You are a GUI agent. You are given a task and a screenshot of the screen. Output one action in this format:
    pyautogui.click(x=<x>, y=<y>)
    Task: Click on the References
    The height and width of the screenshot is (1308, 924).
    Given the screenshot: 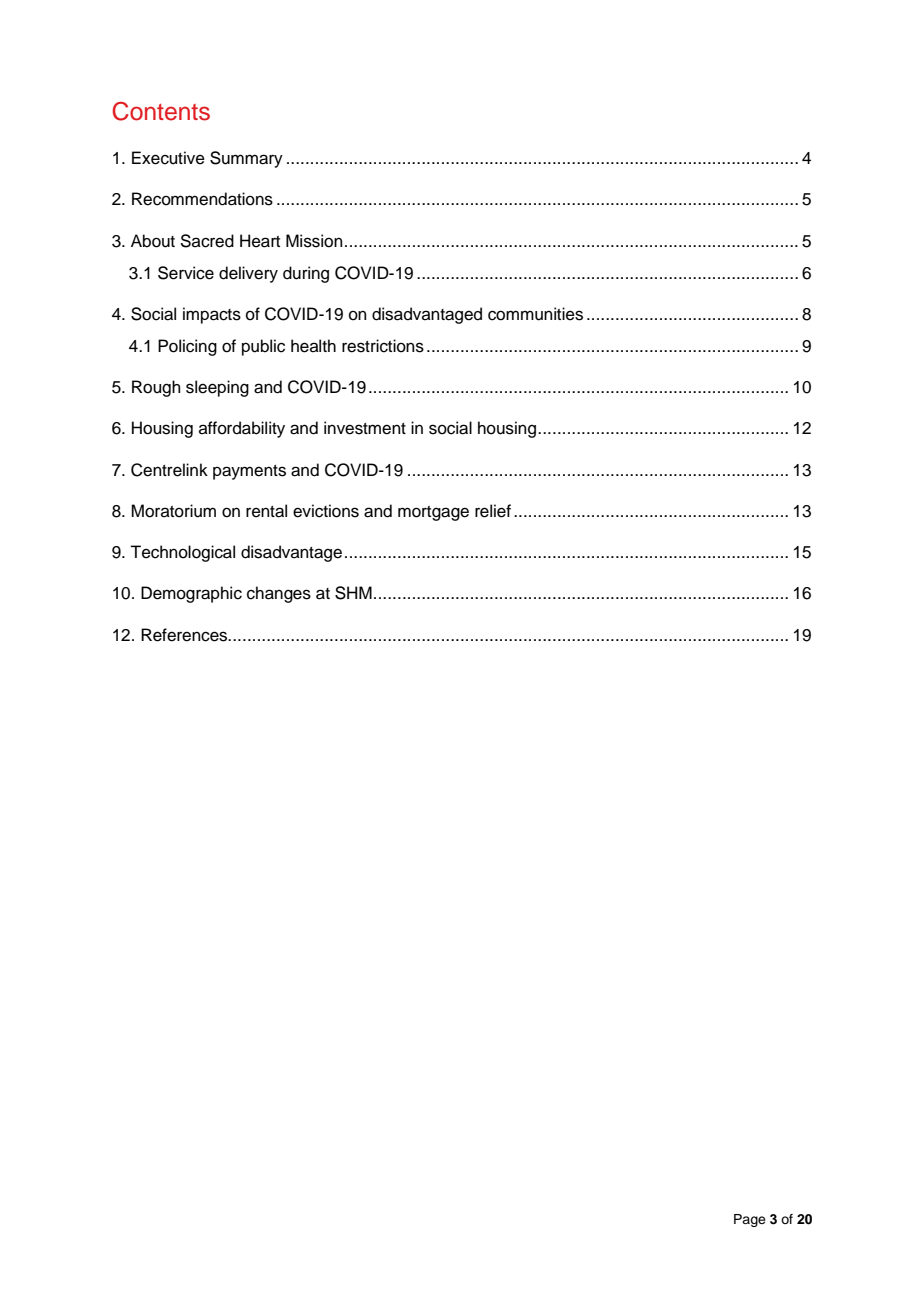 What is the action you would take?
    pyautogui.click(x=185, y=635)
